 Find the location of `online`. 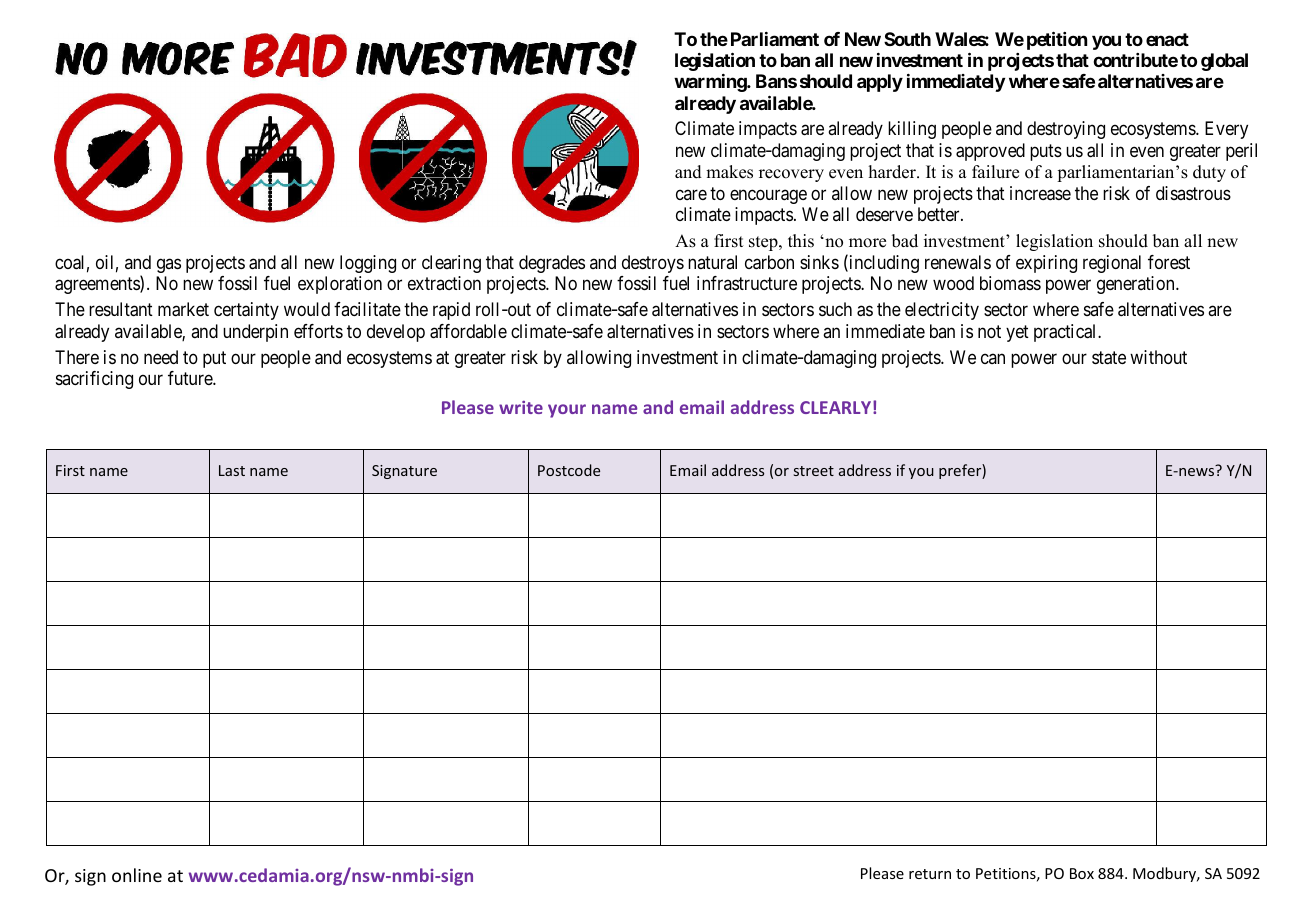

online is located at coordinates (137, 875).
